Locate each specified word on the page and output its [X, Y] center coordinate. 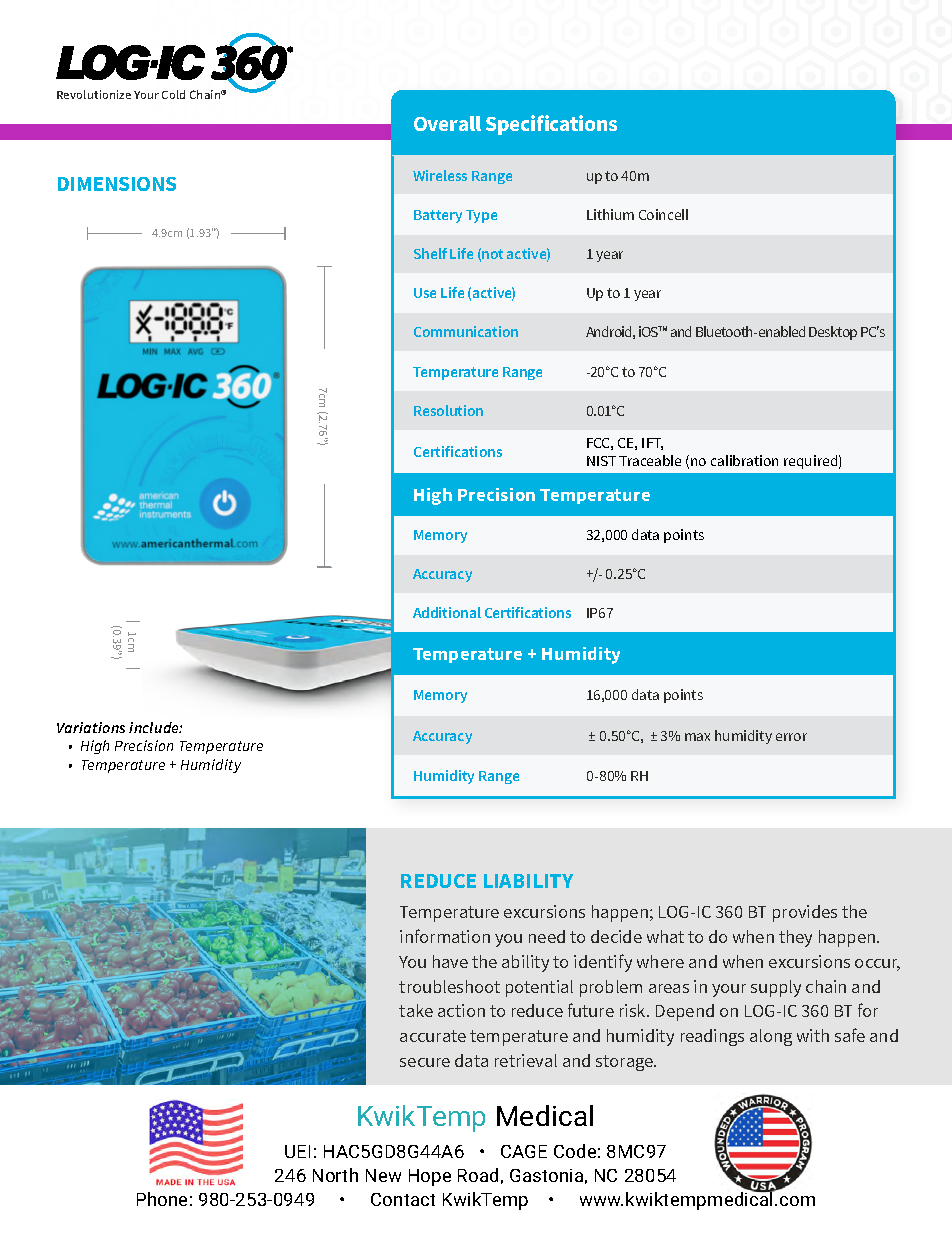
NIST [601, 461]
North [335, 1175]
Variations [91, 727]
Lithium [610, 214]
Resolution [448, 410]
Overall [447, 123]
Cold [173, 94]
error [791, 737]
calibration [744, 460]
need [547, 936]
